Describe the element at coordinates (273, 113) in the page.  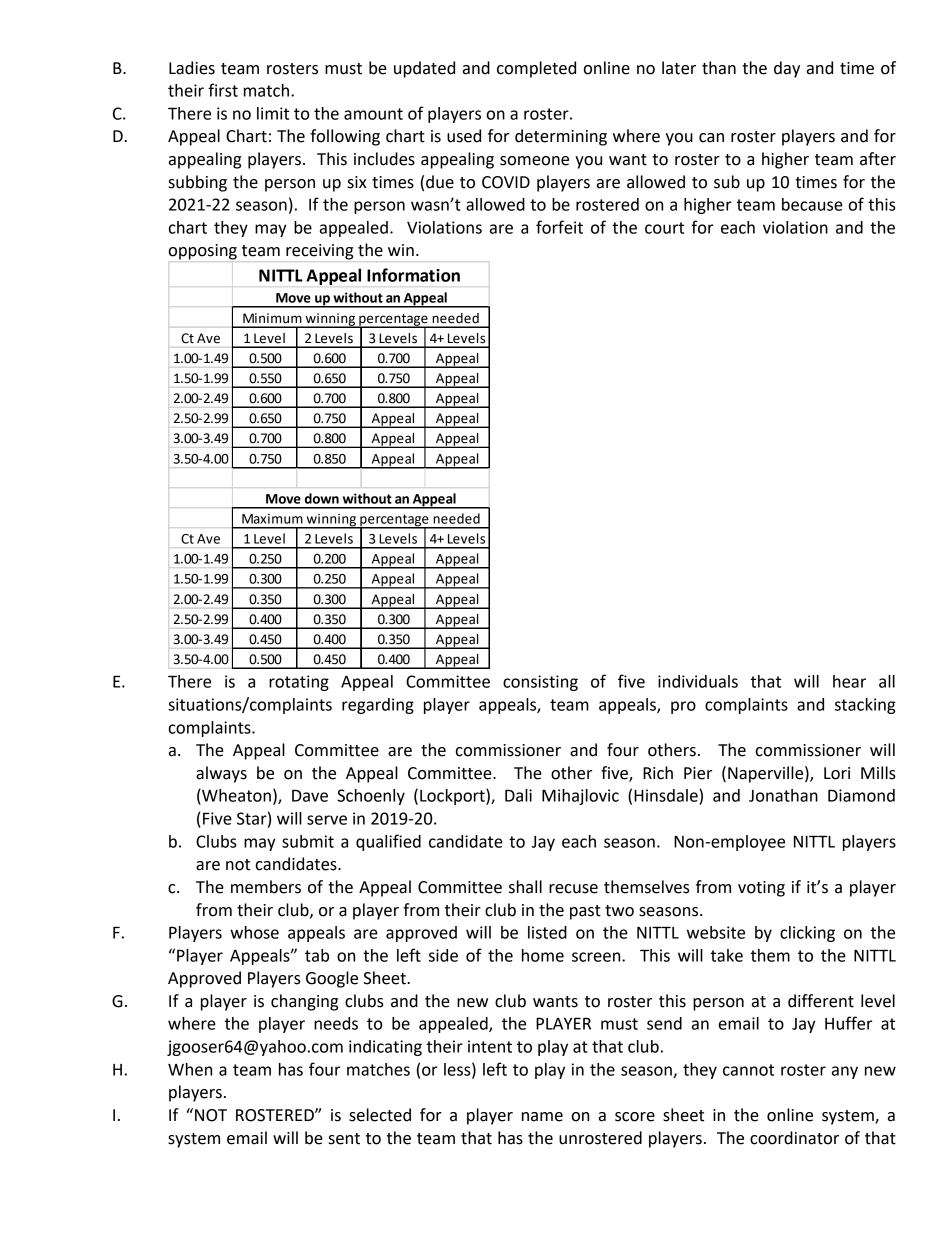
I see `limit` at that location.
